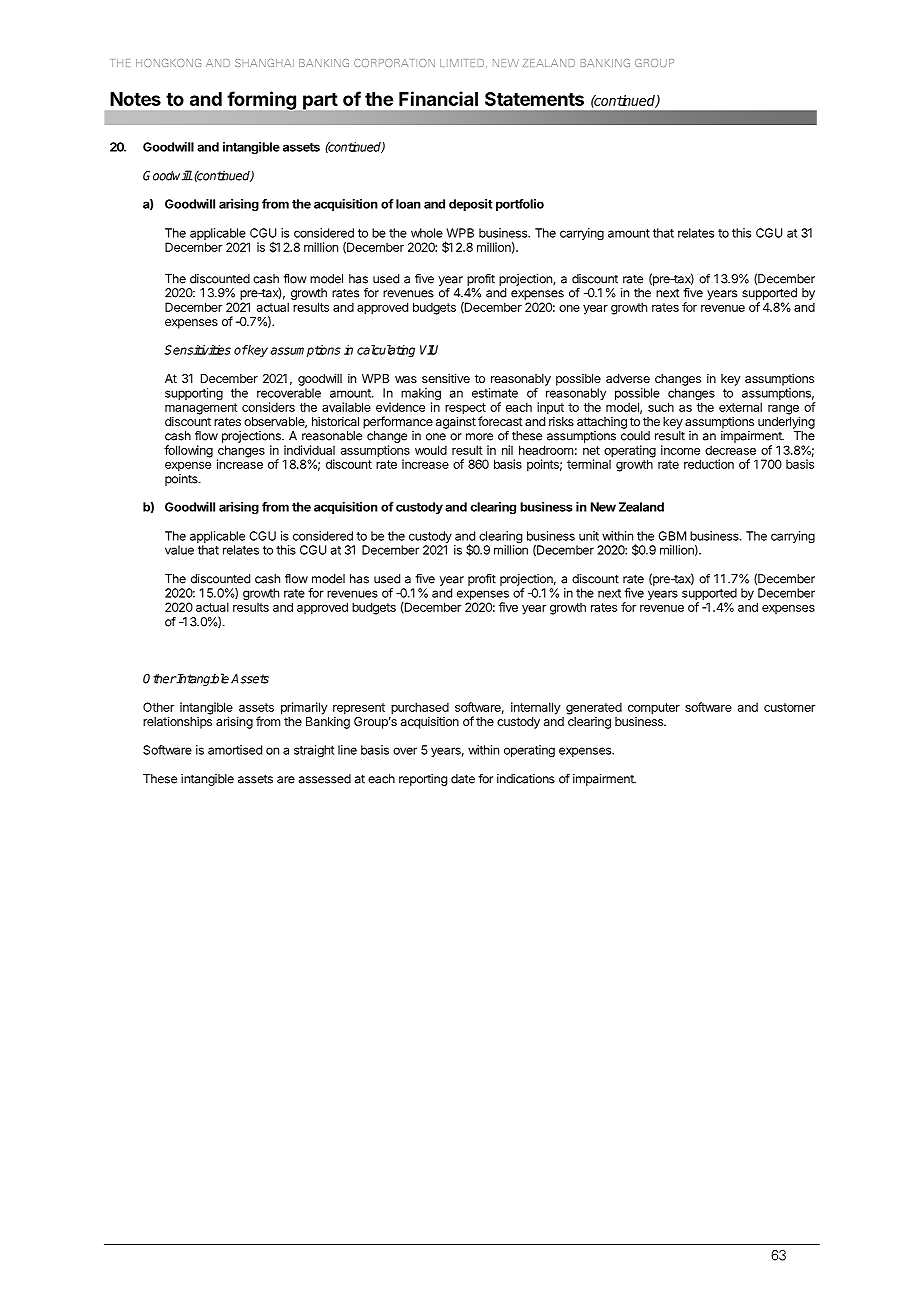 This screenshot has width=924, height=1308. I want to click on calculating, so click(386, 351).
